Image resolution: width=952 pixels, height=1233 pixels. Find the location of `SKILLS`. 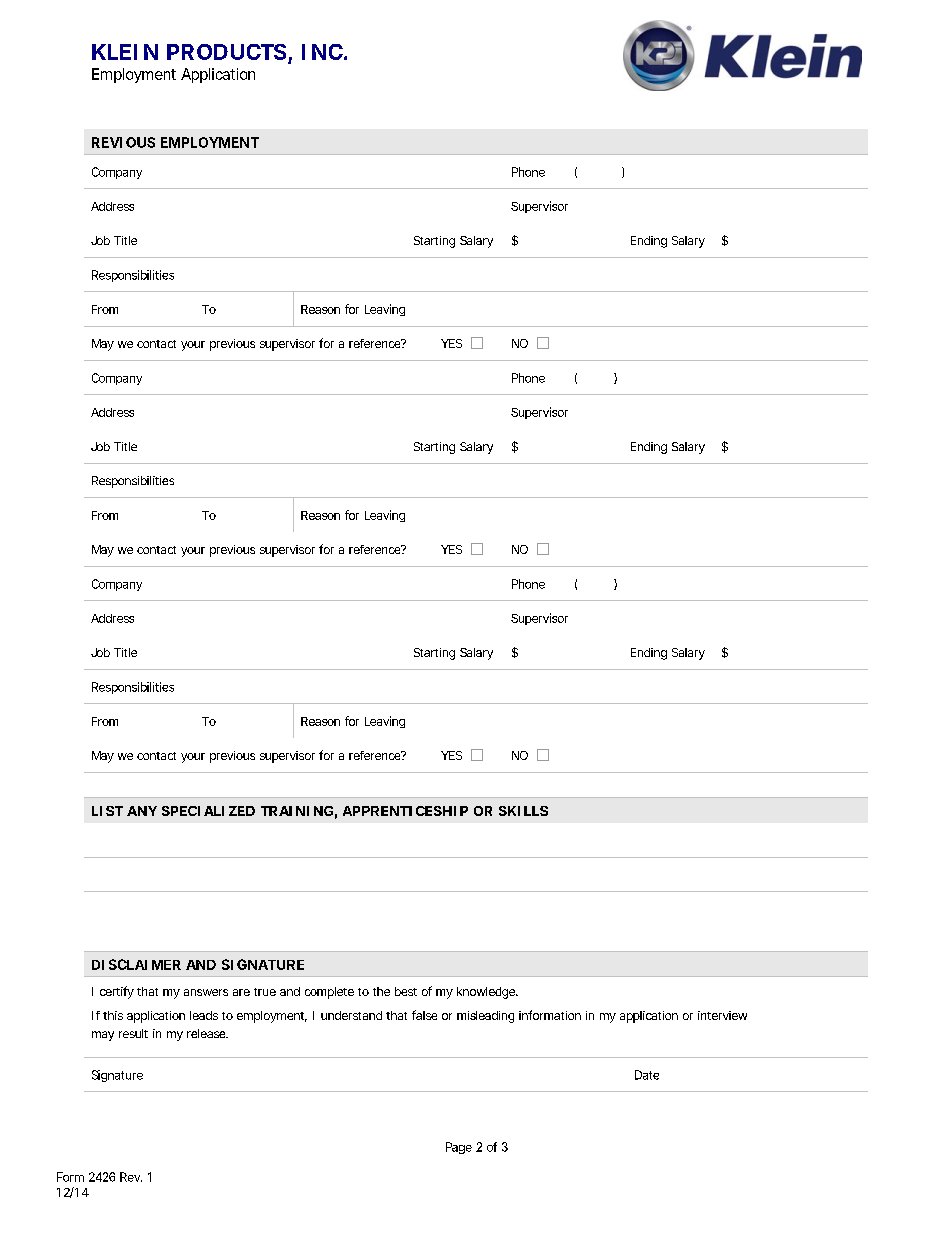

SKILLS is located at coordinates (523, 811).
